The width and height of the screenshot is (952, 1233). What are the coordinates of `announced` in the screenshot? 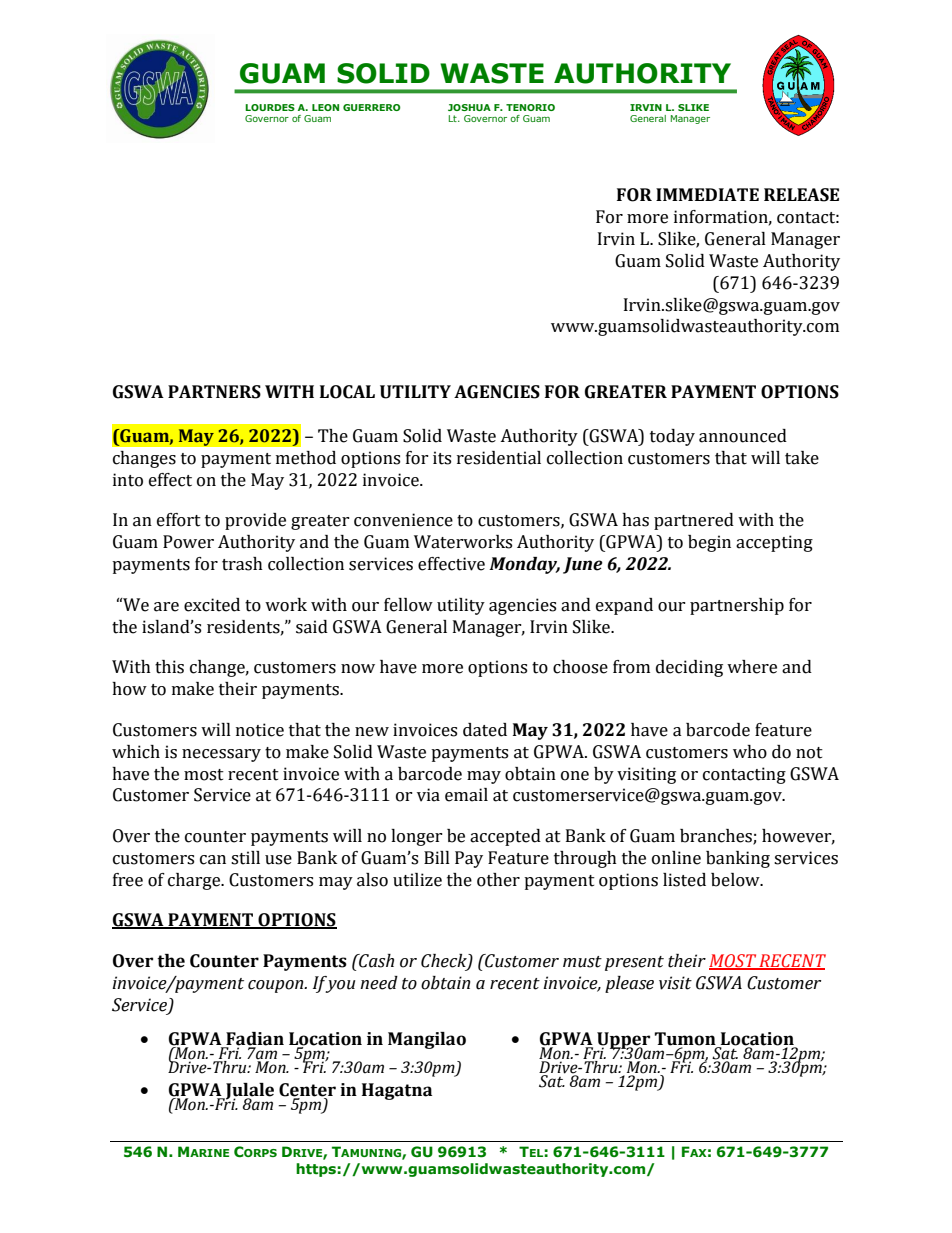 It's located at (743, 436).
